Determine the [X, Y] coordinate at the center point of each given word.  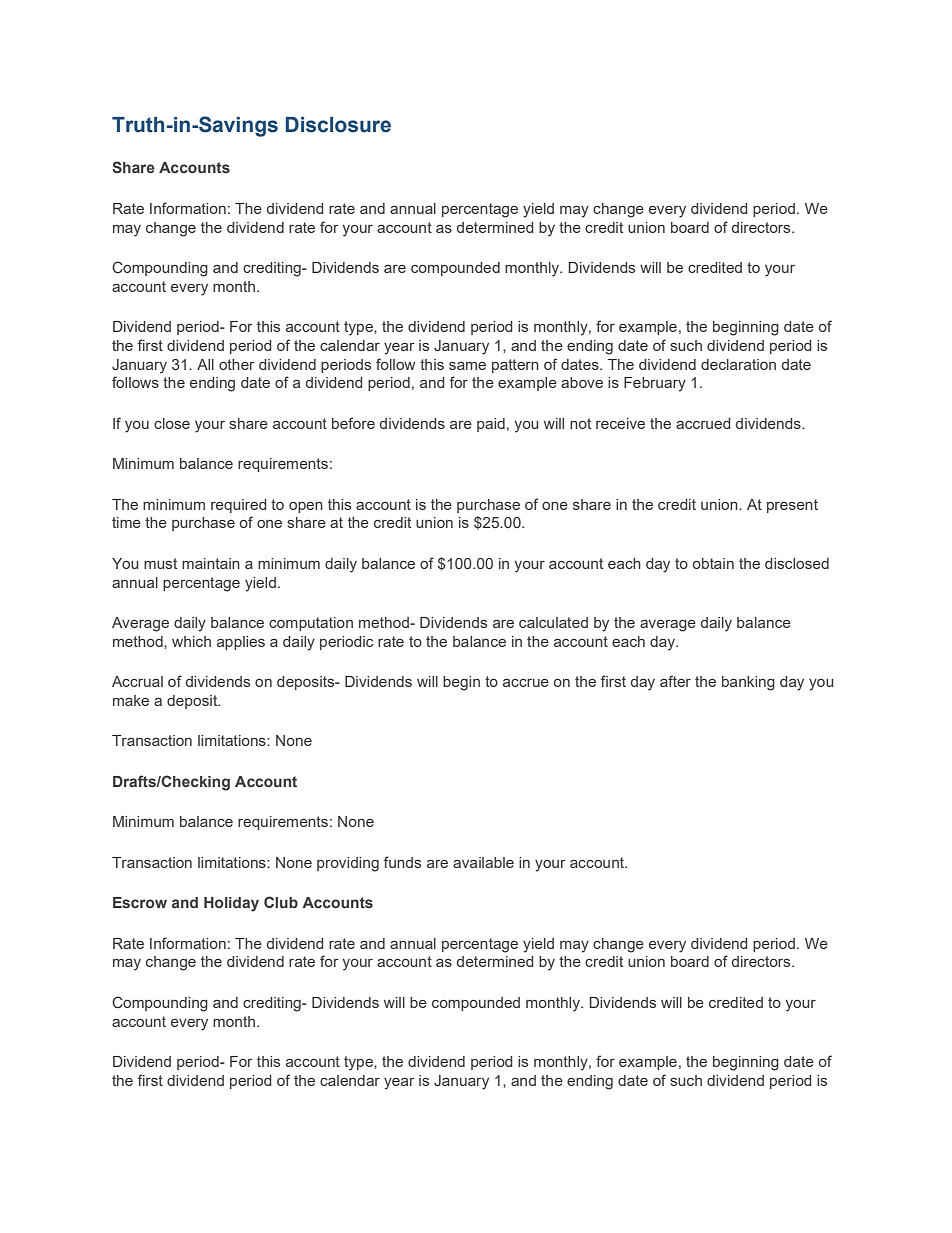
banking [748, 683]
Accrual [137, 681]
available [483, 862]
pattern [515, 366]
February [655, 384]
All [205, 364]
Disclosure [338, 125]
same [467, 366]
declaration [738, 364]
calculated [553, 622]
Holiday [231, 904]
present [792, 506]
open [306, 507]
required [238, 506]
